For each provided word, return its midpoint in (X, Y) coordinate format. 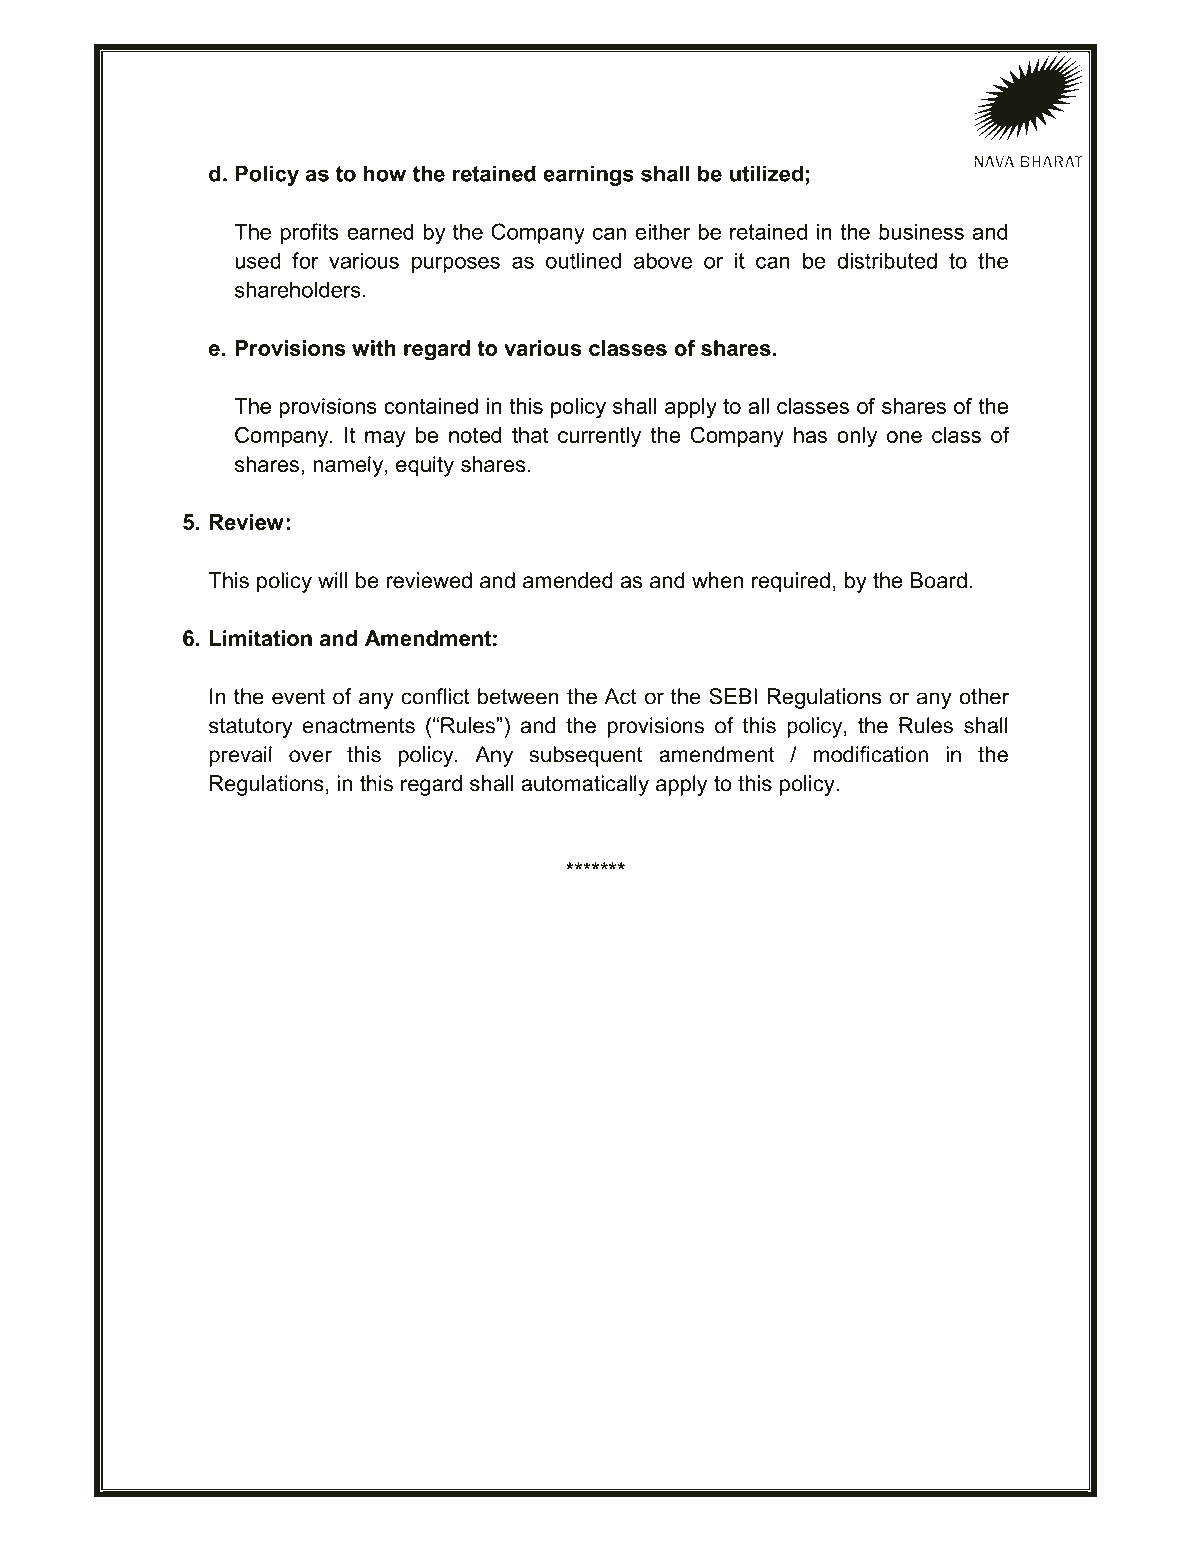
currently (599, 437)
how (384, 173)
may (385, 439)
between (518, 696)
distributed (887, 260)
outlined (583, 260)
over (310, 756)
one (904, 437)
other (984, 696)
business (921, 231)
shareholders (298, 289)
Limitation (261, 638)
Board (938, 580)
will (332, 580)
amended (568, 580)
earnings (588, 175)
